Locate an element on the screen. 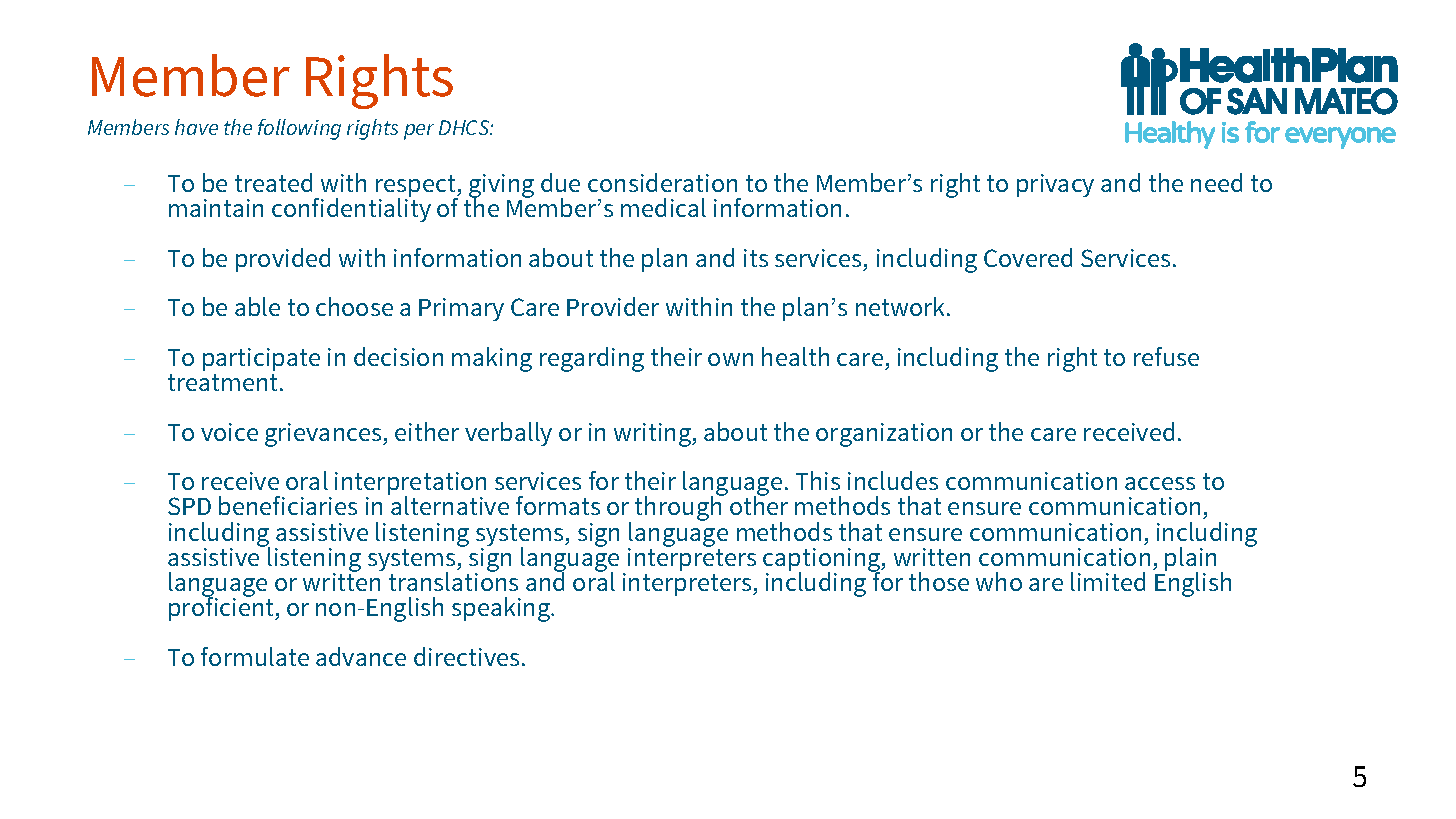  access is located at coordinates (1160, 483).
